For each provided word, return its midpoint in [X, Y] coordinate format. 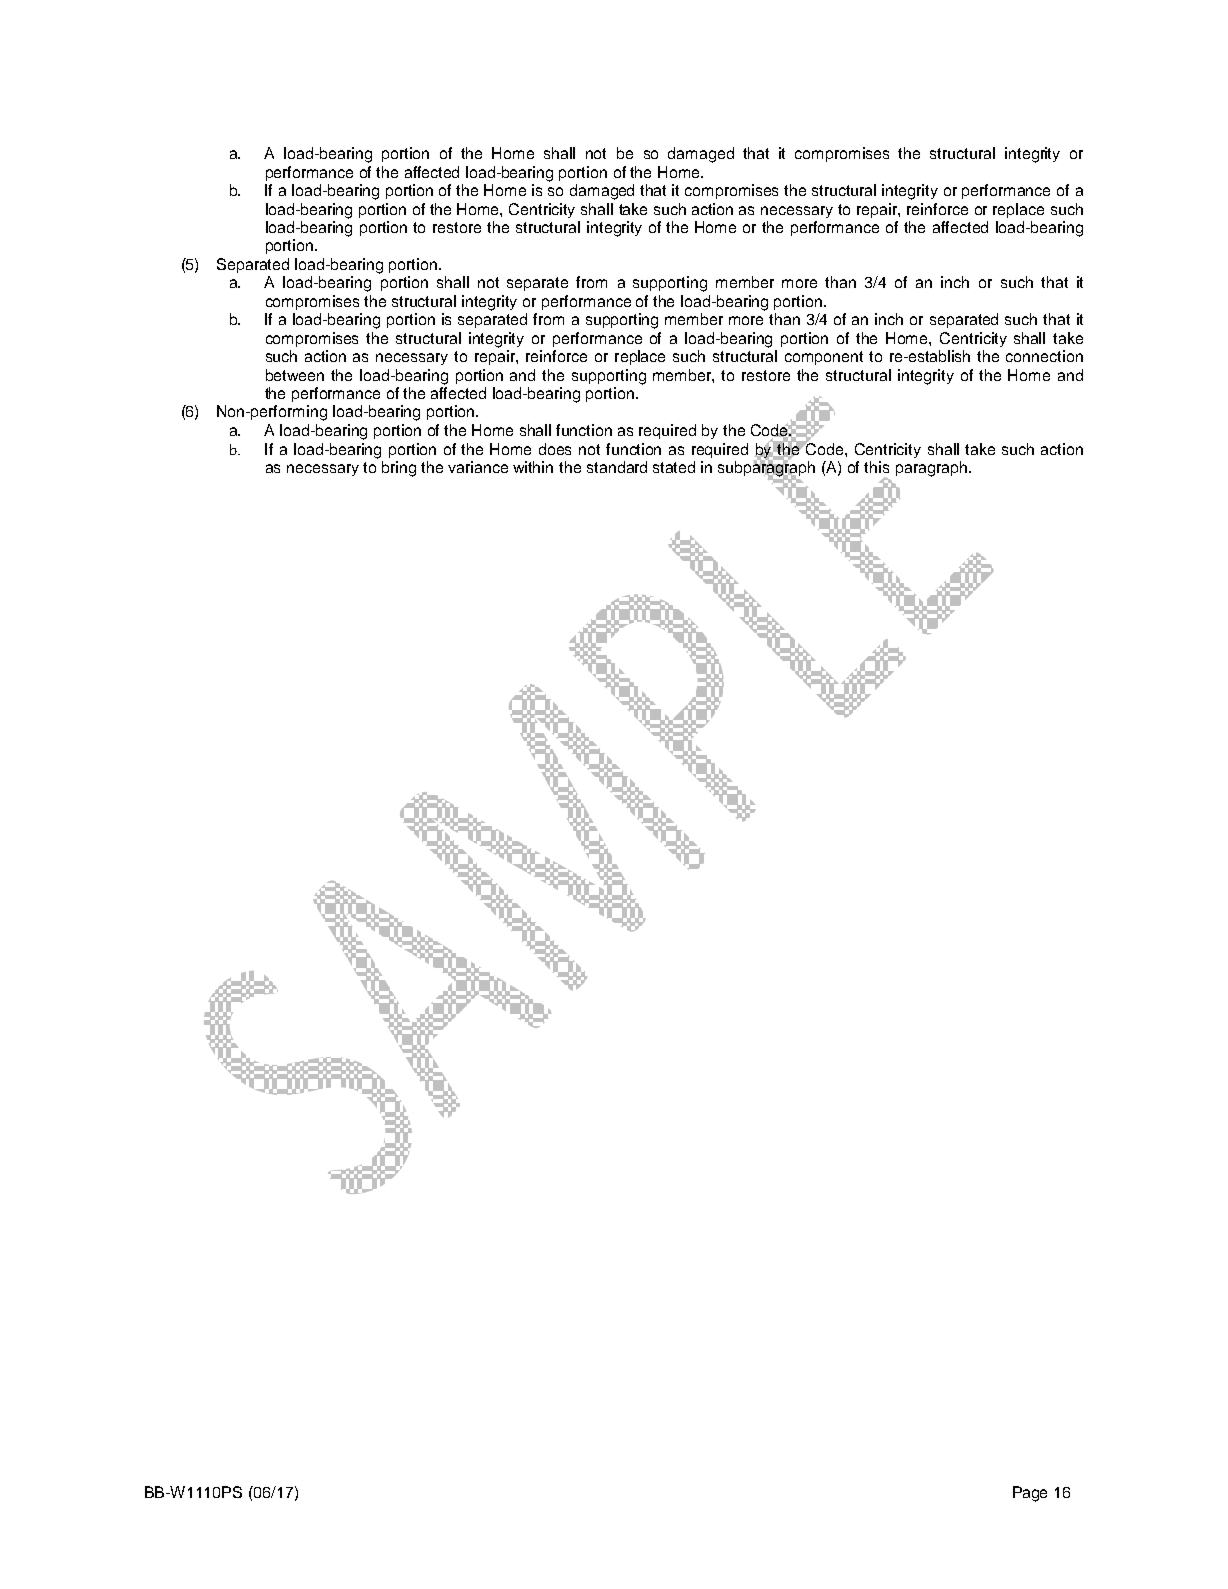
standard [617, 467]
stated [674, 467]
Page [1030, 1494]
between [295, 375]
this [876, 467]
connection [1044, 356]
